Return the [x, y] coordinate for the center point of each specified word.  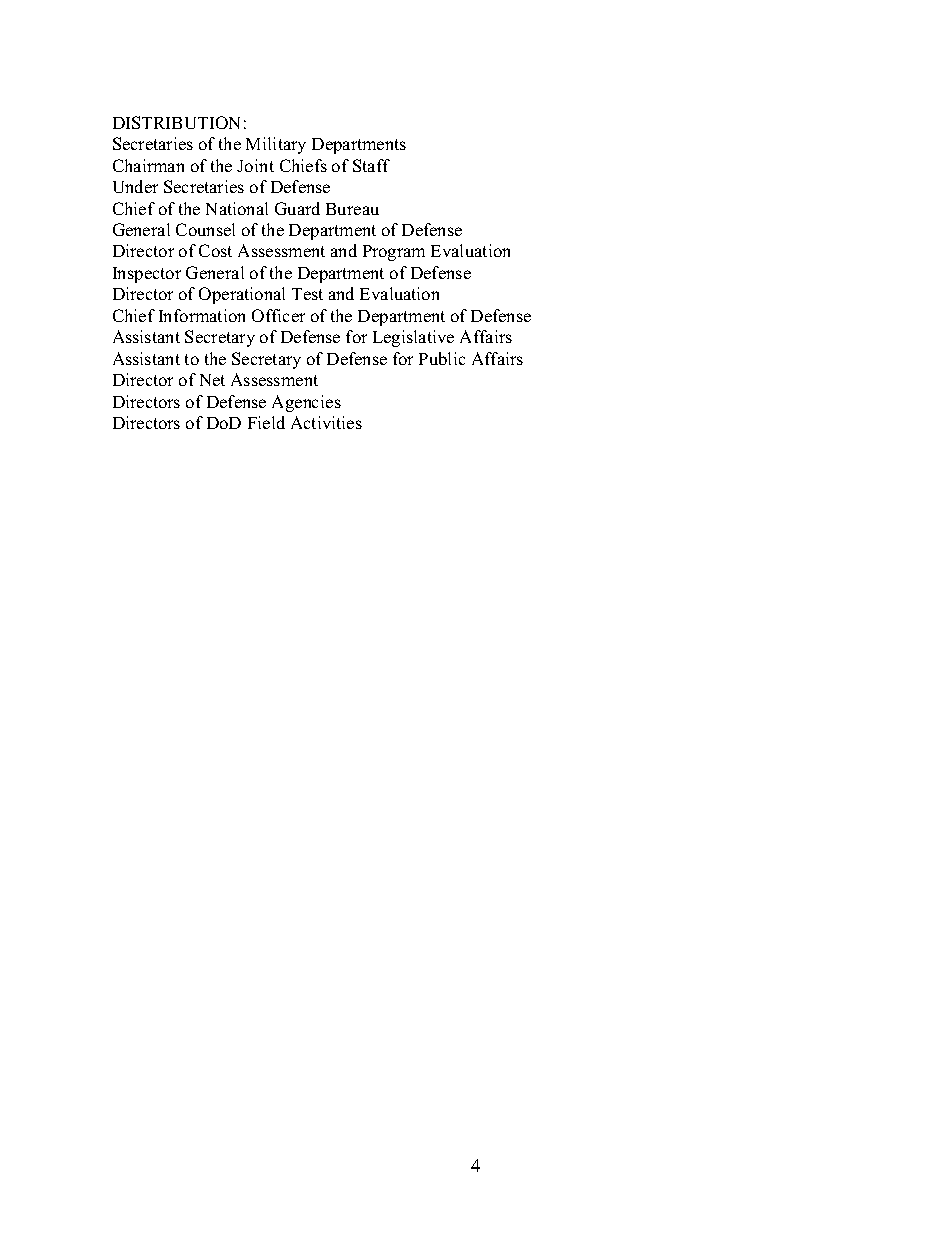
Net [212, 380]
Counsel [205, 229]
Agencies [306, 403]
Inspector [147, 275]
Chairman [148, 165]
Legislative [413, 338]
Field [266, 422]
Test [307, 294]
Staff [371, 165]
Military [276, 145]
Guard [297, 208]
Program [394, 253]
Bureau [352, 209]
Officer [278, 315]
